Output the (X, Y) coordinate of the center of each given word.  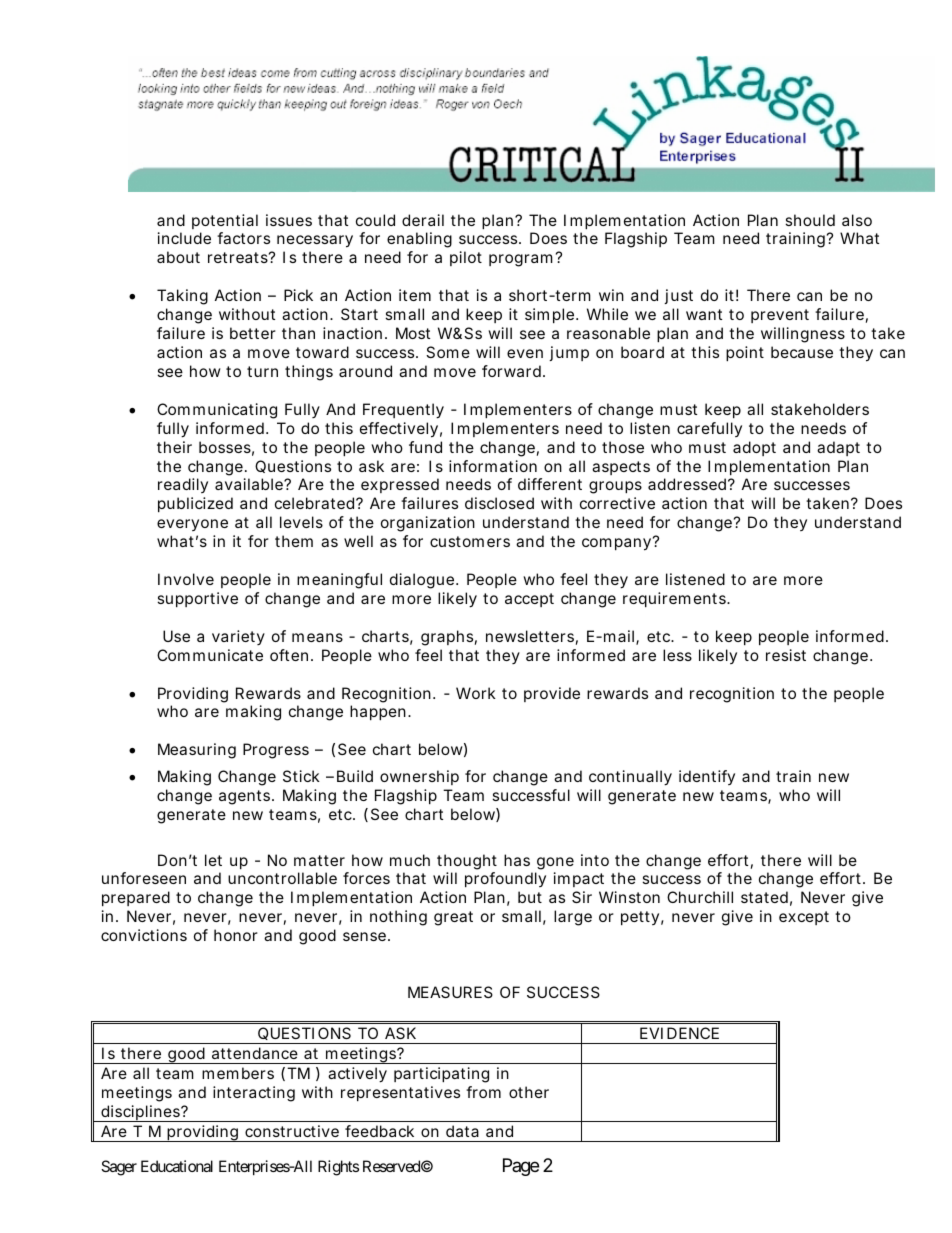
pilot (466, 258)
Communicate (210, 655)
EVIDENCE (679, 1033)
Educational (177, 1166)
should (810, 220)
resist (786, 655)
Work (476, 693)
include (184, 238)
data (462, 1131)
